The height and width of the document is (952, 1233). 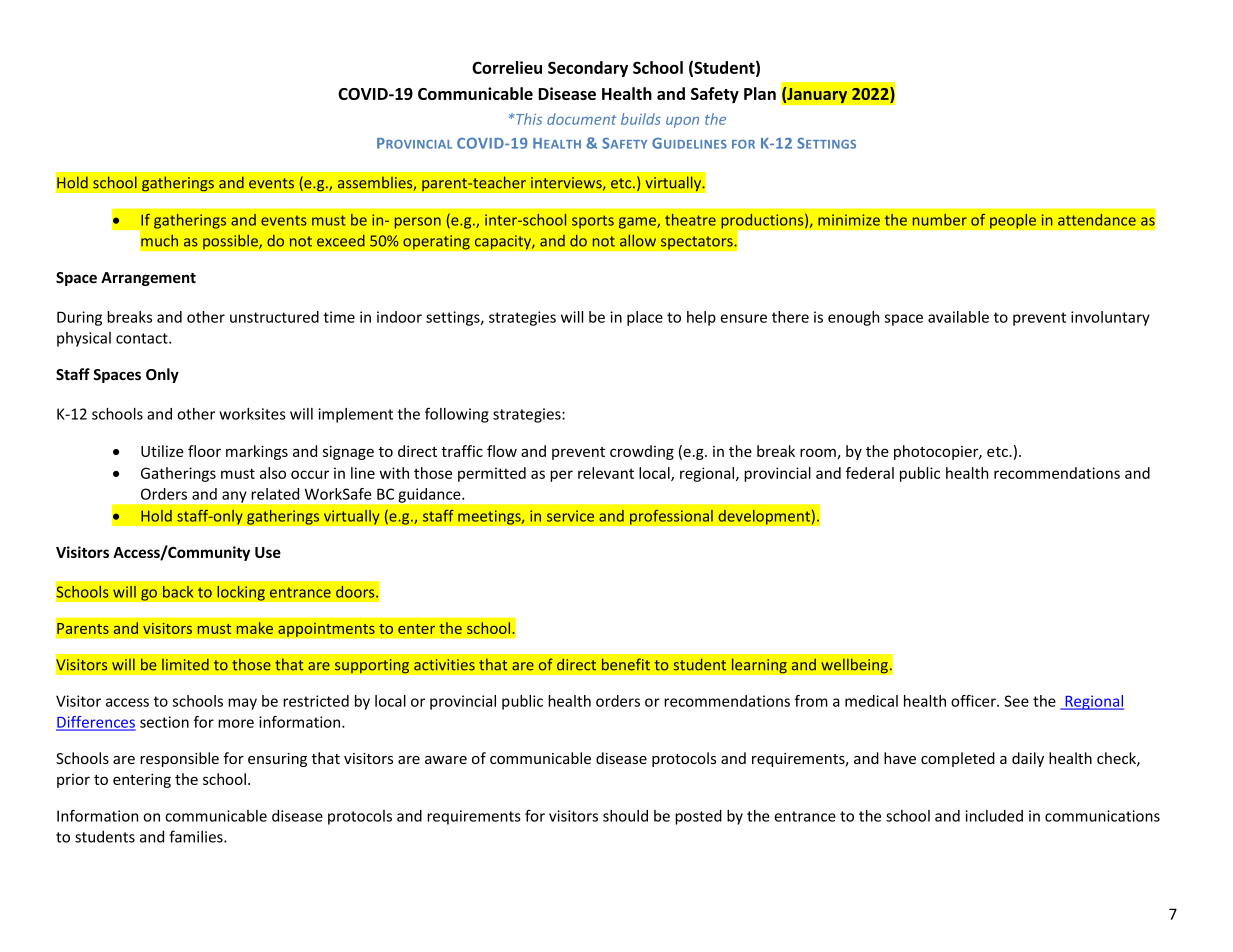 What do you see at coordinates (197, 836) in the document?
I see `families` at bounding box center [197, 836].
